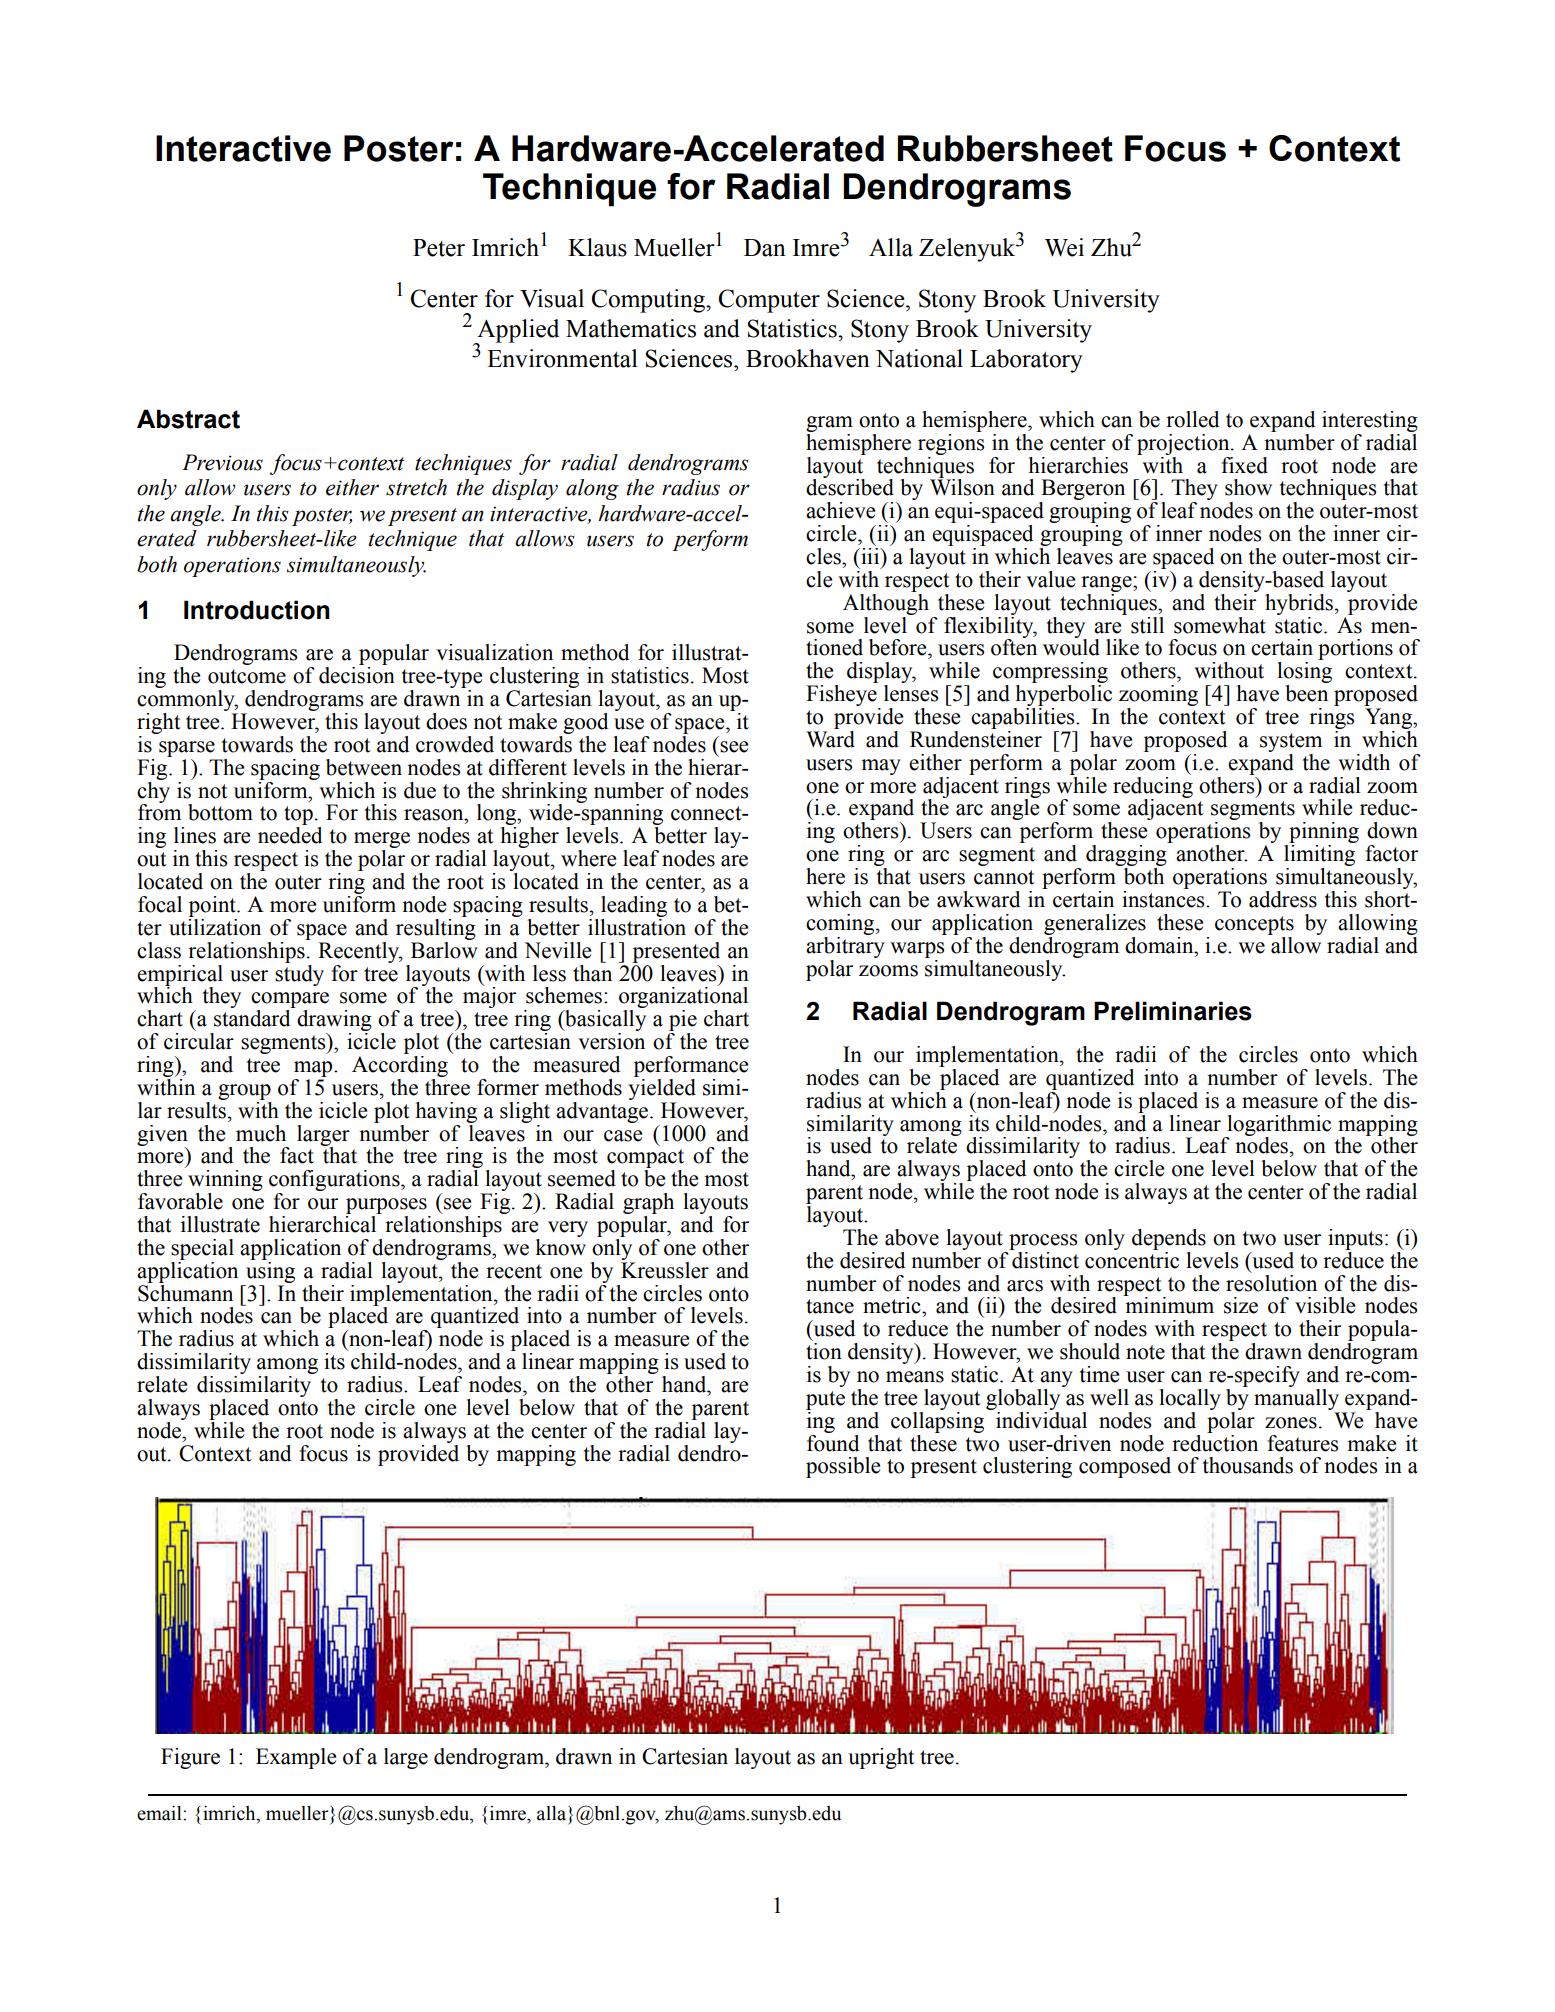 The image size is (1555, 2012). Describe the element at coordinates (1248, 1465) in the document. I see `thousands` at that location.
